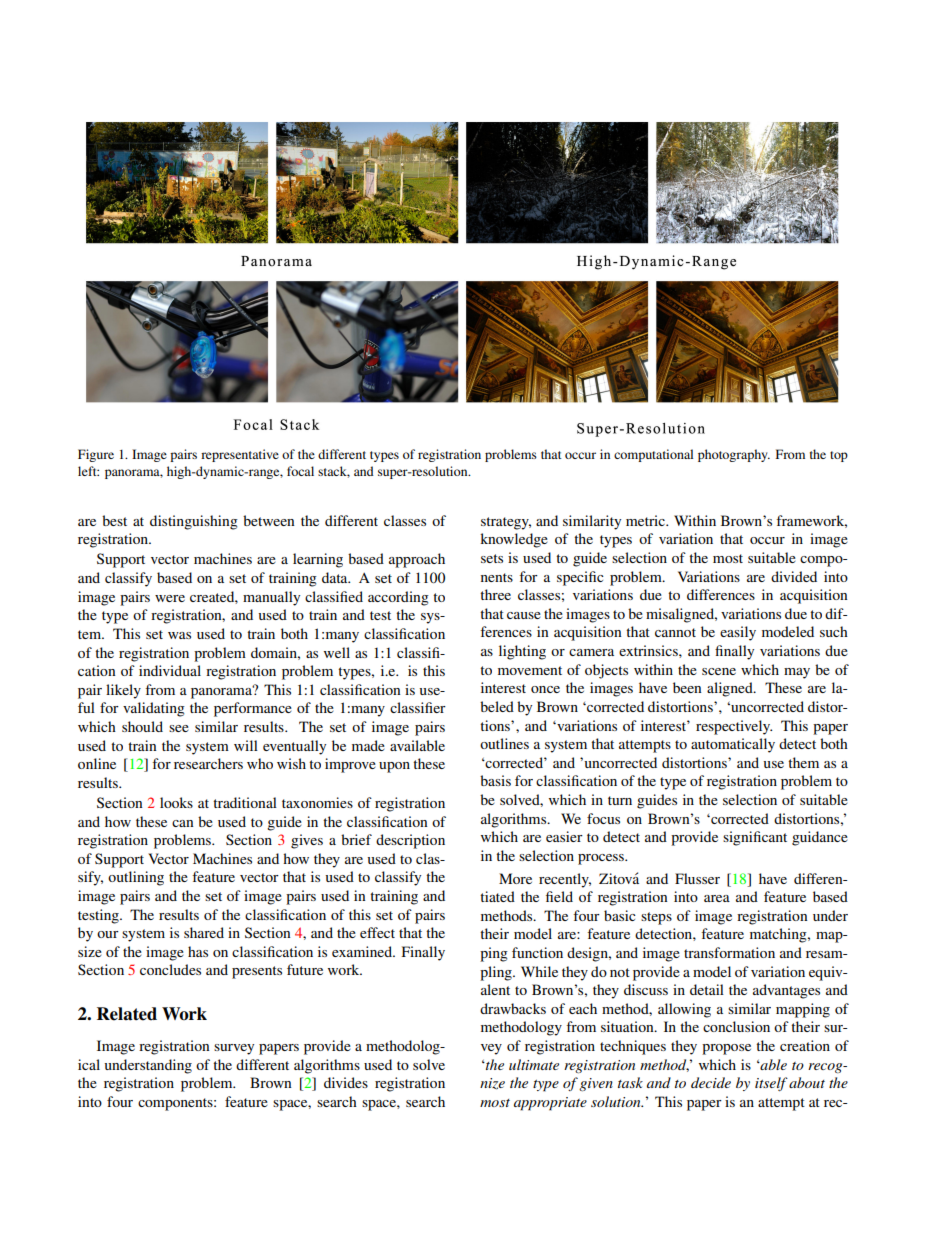 The image size is (952, 1233). Describe the element at coordinates (204, 932) in the document. I see `shared` at that location.
